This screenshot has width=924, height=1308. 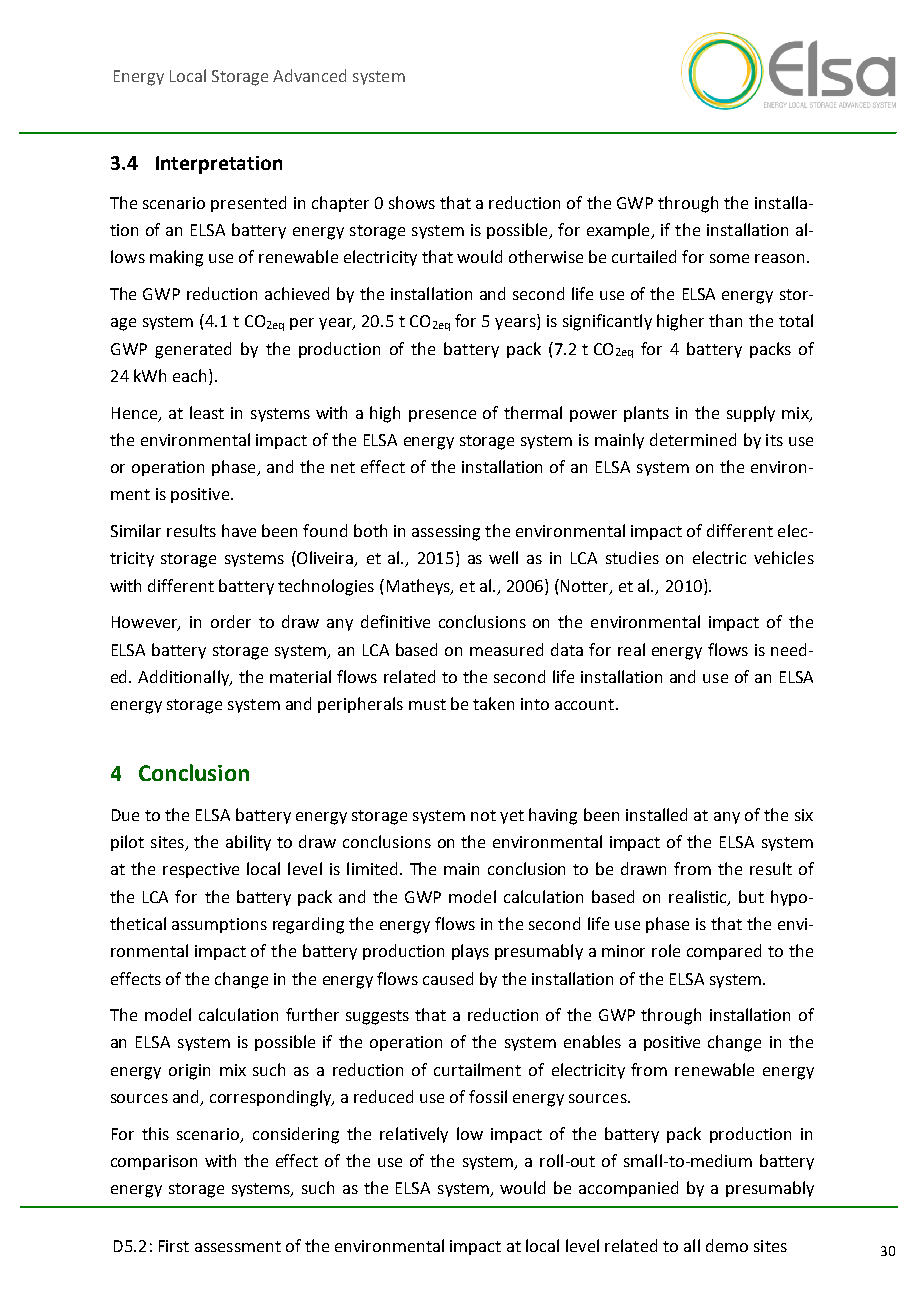 What do you see at coordinates (231, 621) in the screenshot?
I see `order` at bounding box center [231, 621].
